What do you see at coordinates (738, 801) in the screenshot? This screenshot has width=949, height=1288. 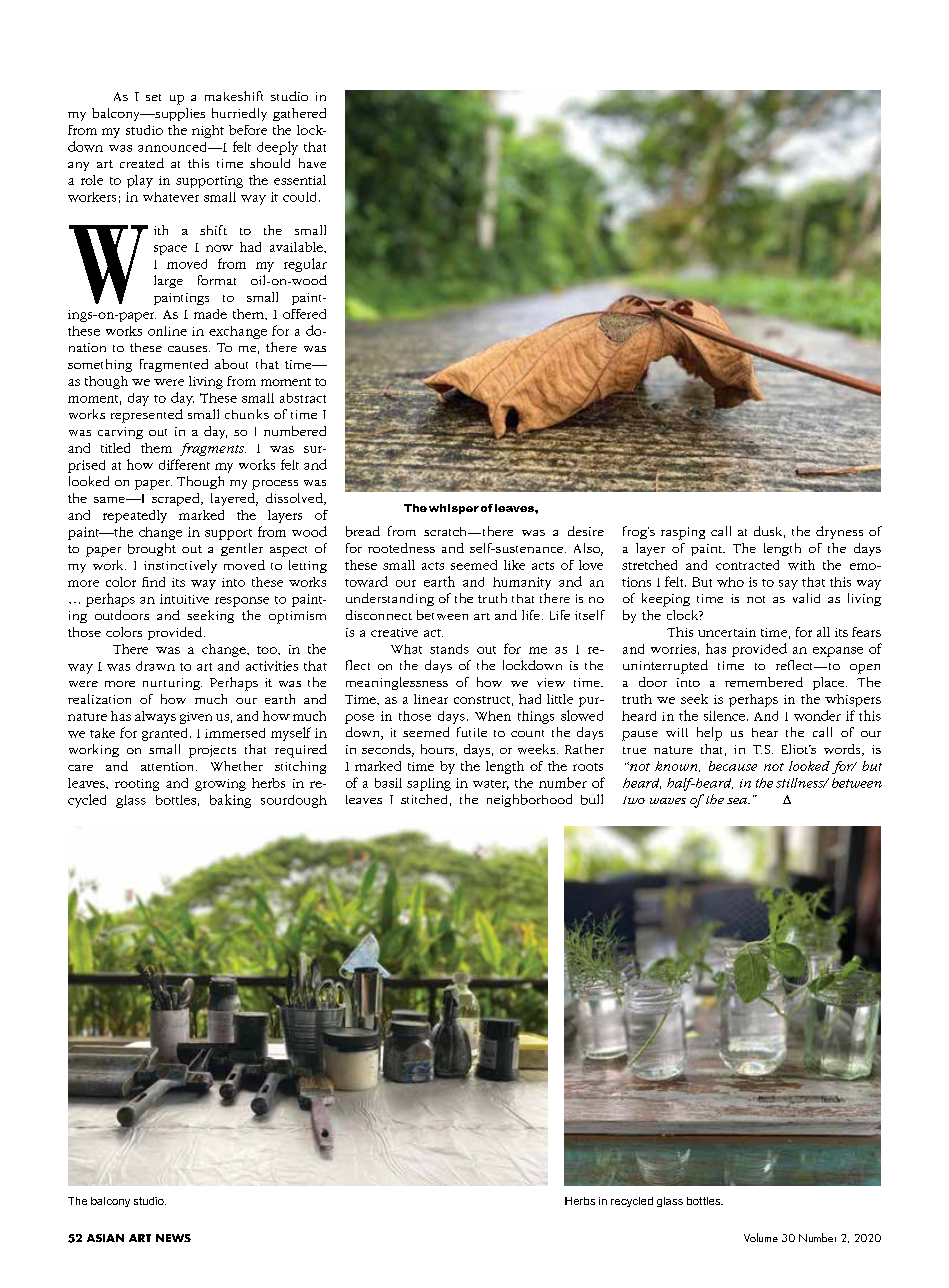 I see `sea` at bounding box center [738, 801].
